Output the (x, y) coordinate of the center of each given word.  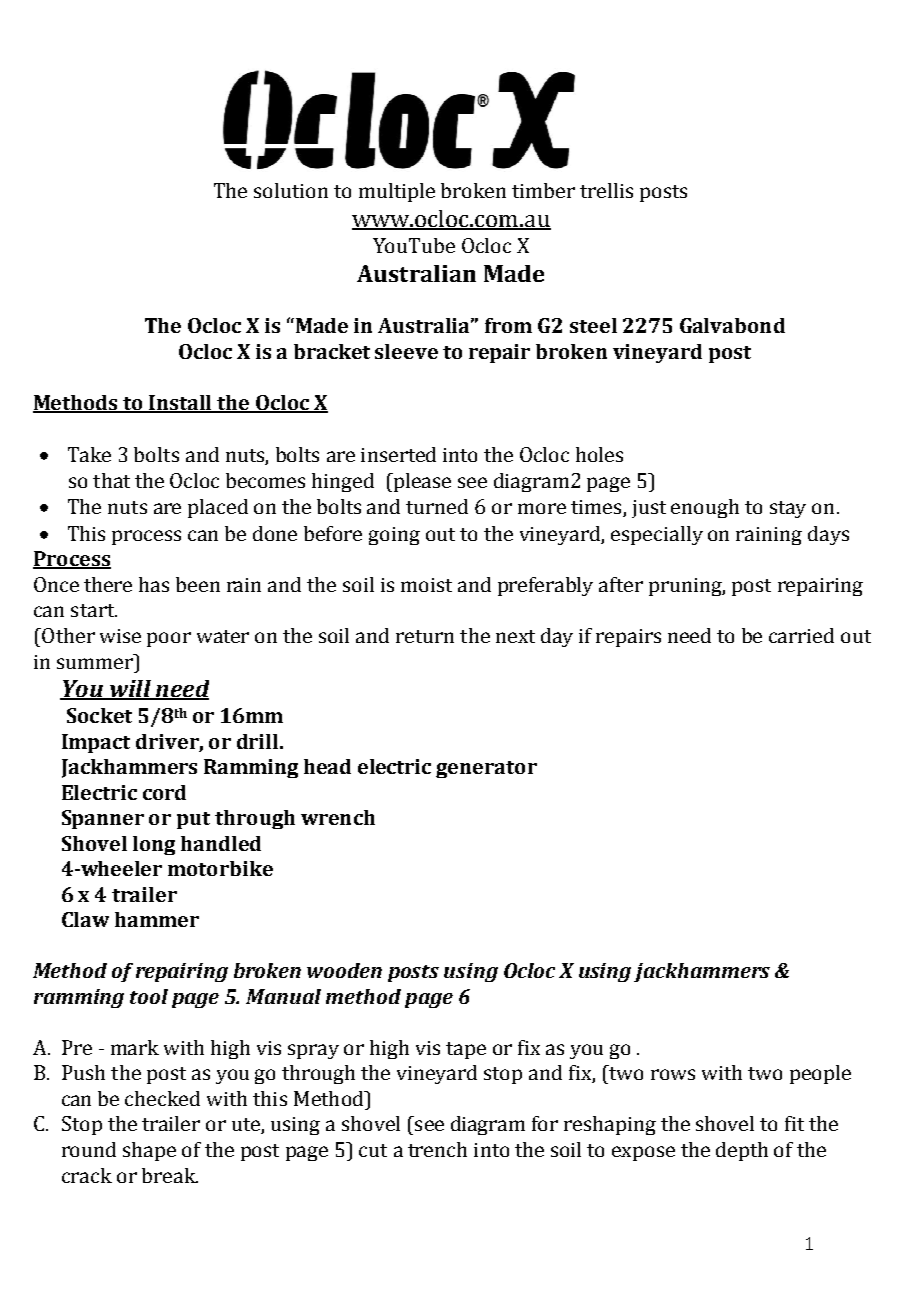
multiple (397, 192)
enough (705, 508)
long (154, 845)
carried (801, 635)
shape (149, 1151)
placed (218, 508)
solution (291, 190)
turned (437, 506)
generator (486, 769)
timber (543, 190)
